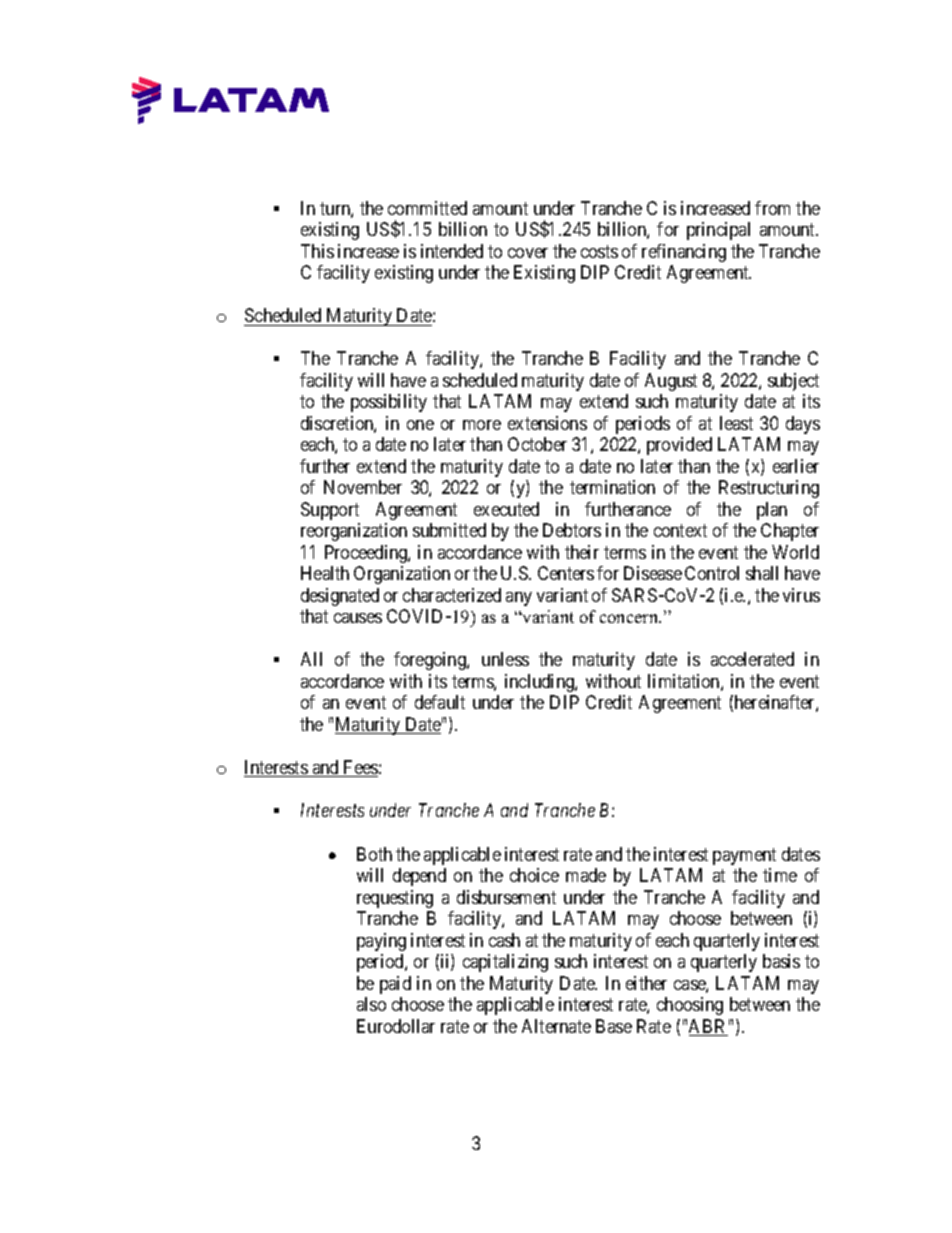 Image resolution: width=952 pixels, height=1233 pixels. Describe the element at coordinates (528, 253) in the image. I see `cover` at that location.
